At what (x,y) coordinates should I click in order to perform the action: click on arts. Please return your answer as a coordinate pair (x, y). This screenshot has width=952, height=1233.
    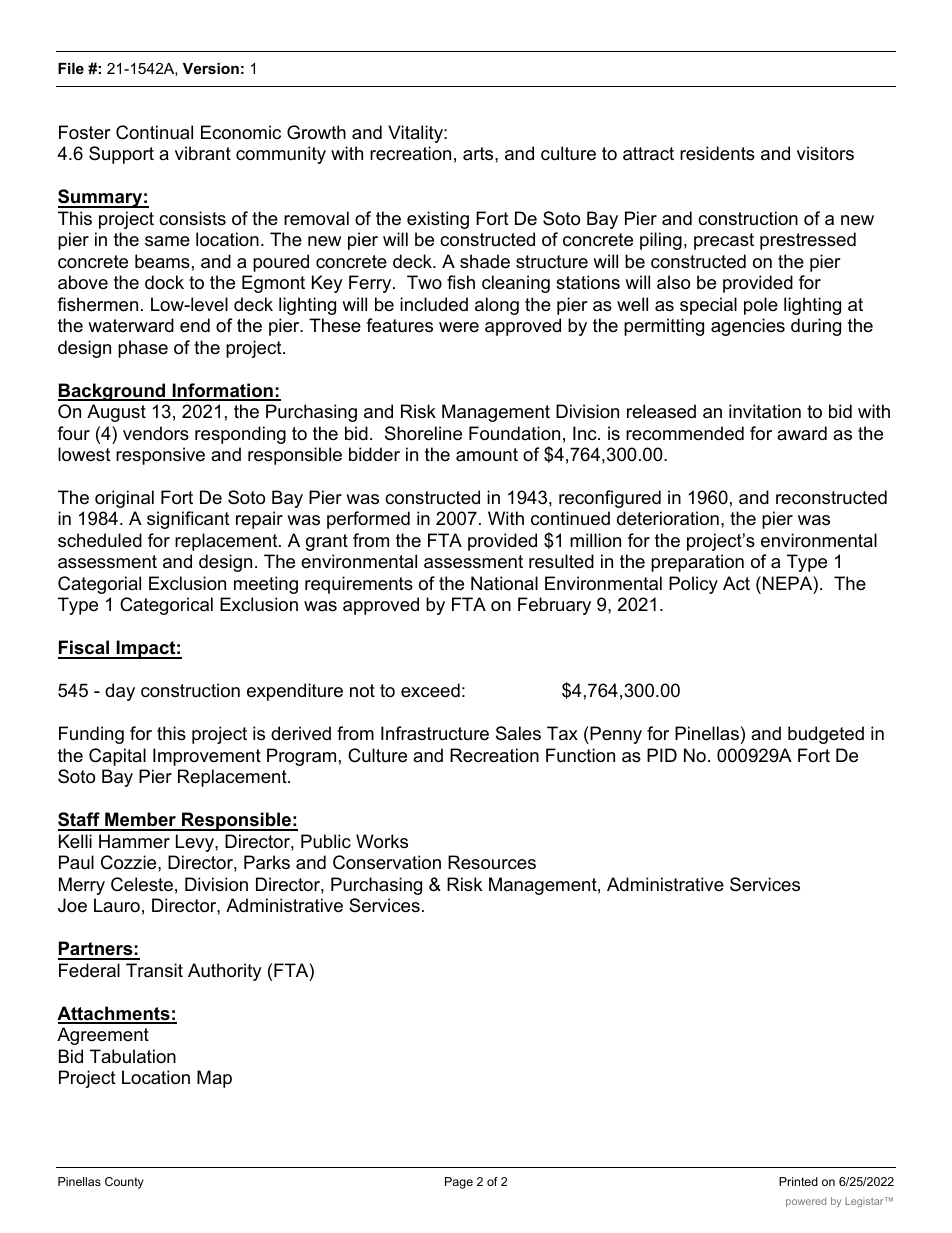
    Looking at the image, I should click on (479, 153).
